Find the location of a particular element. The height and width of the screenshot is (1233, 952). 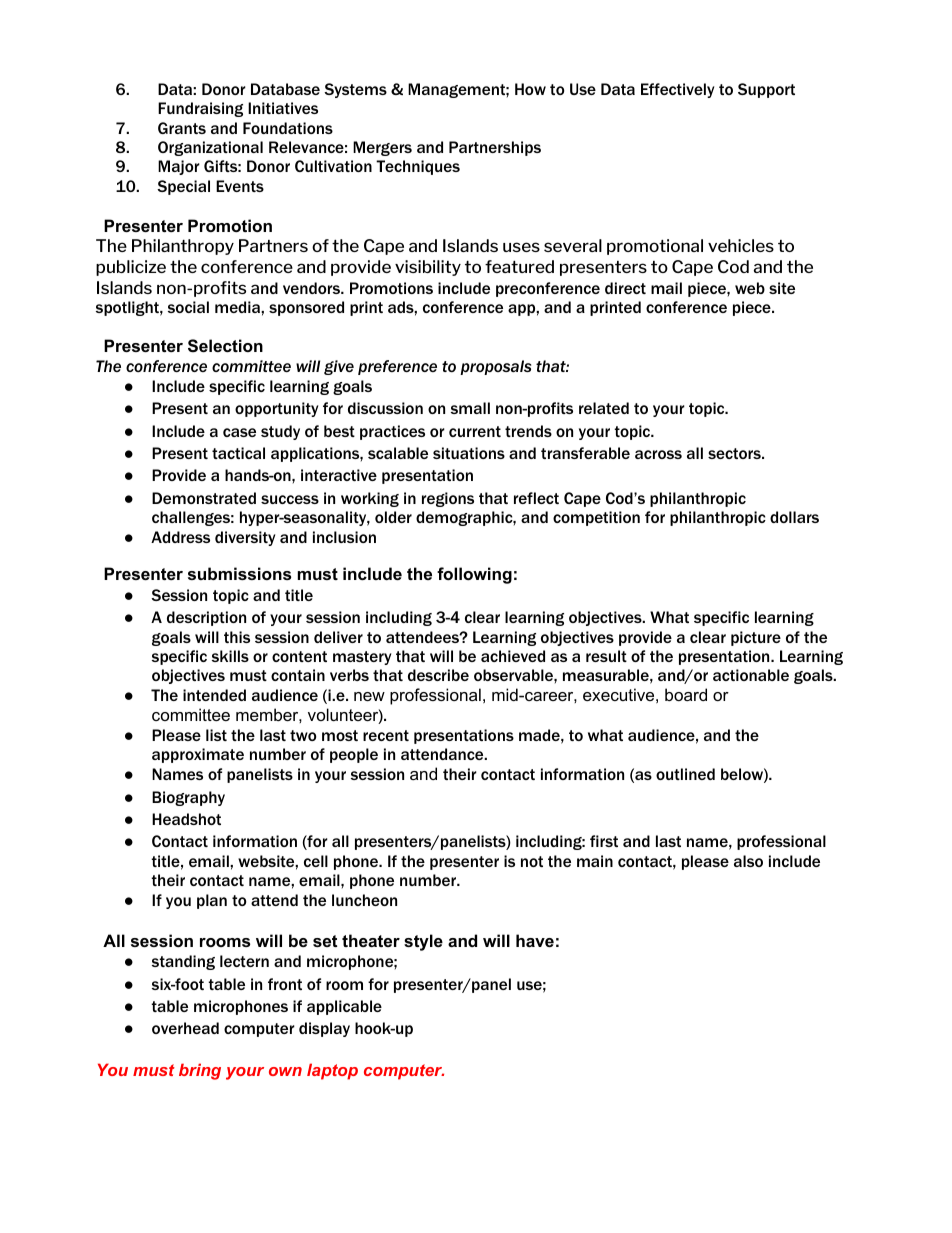

overhead is located at coordinates (185, 1028).
